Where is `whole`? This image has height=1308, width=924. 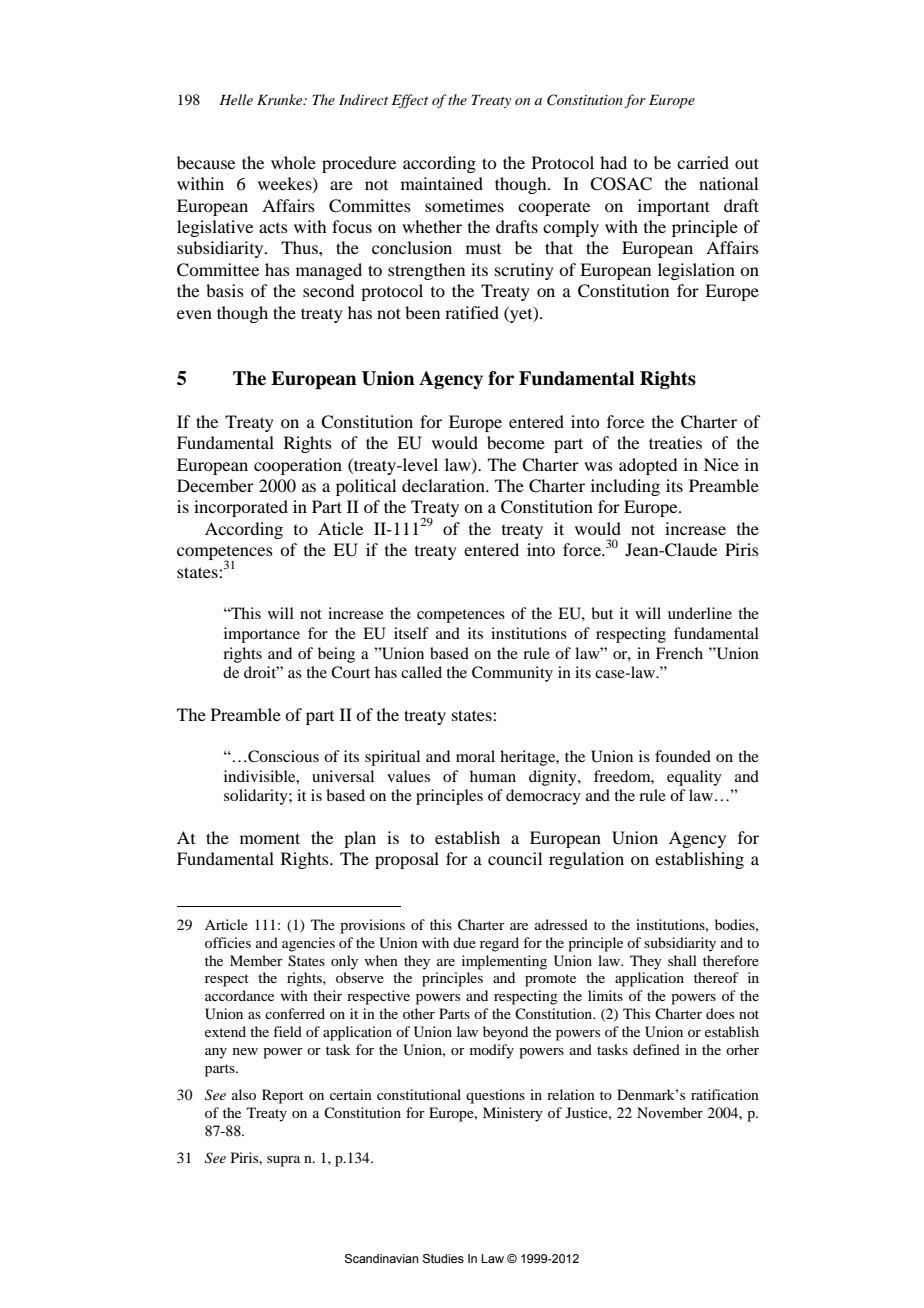 whole is located at coordinates (293, 162).
